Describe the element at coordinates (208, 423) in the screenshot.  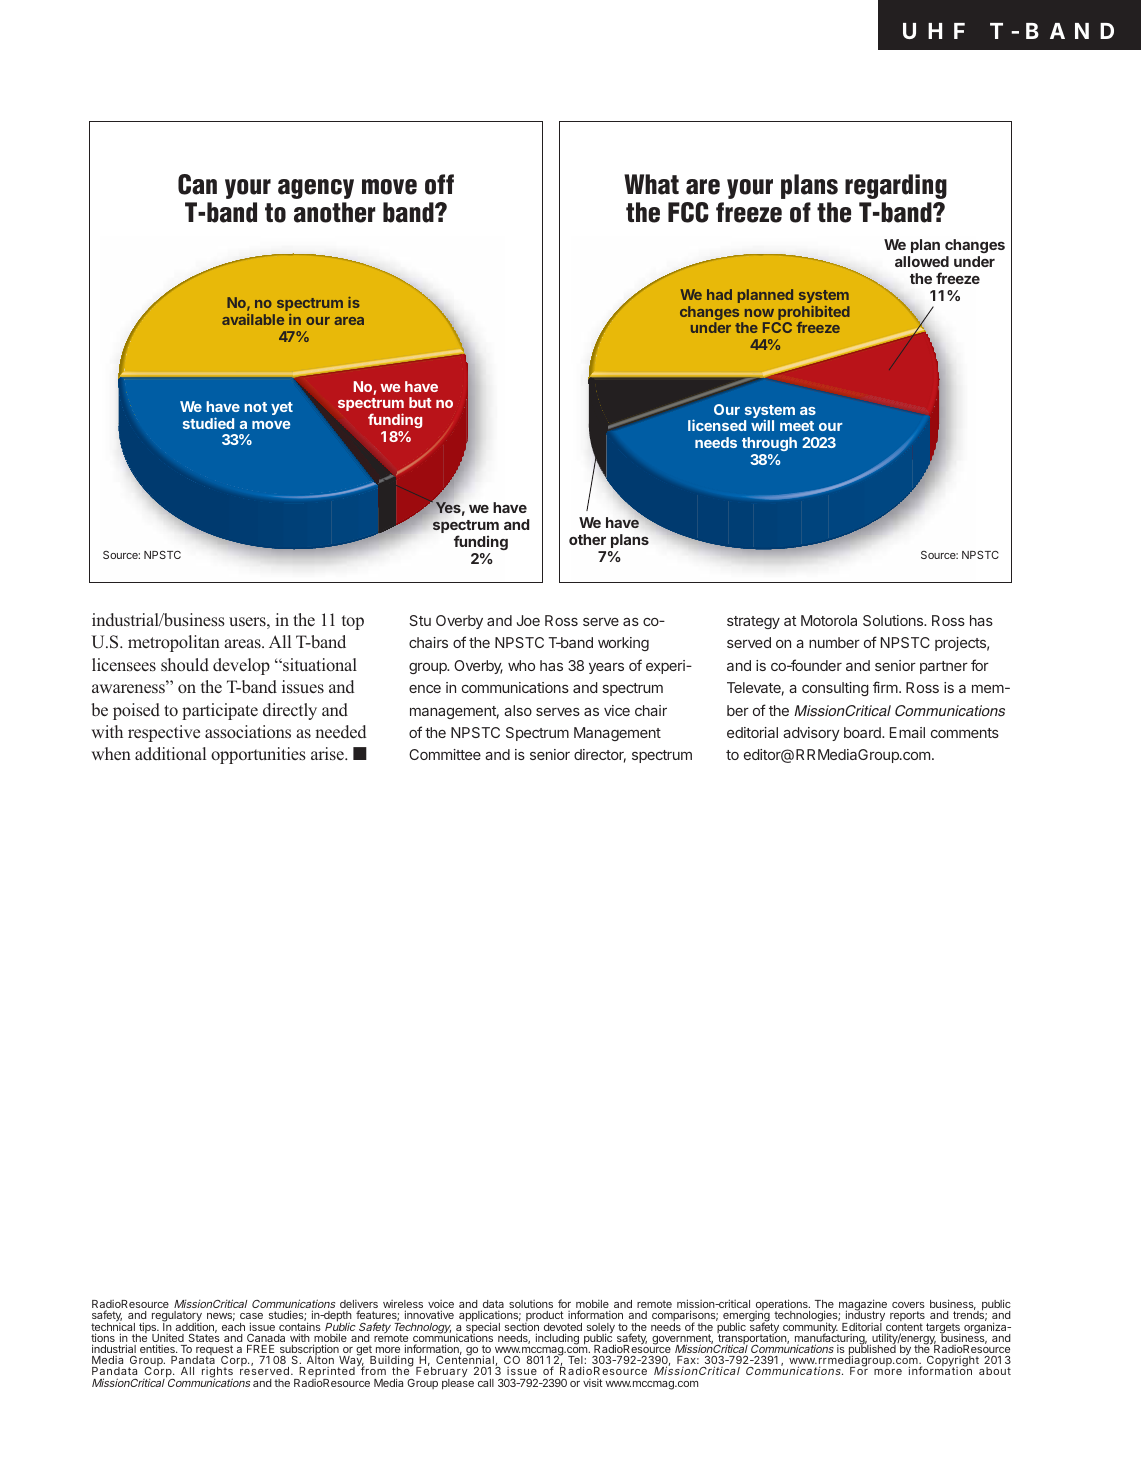
I see `studied` at that location.
